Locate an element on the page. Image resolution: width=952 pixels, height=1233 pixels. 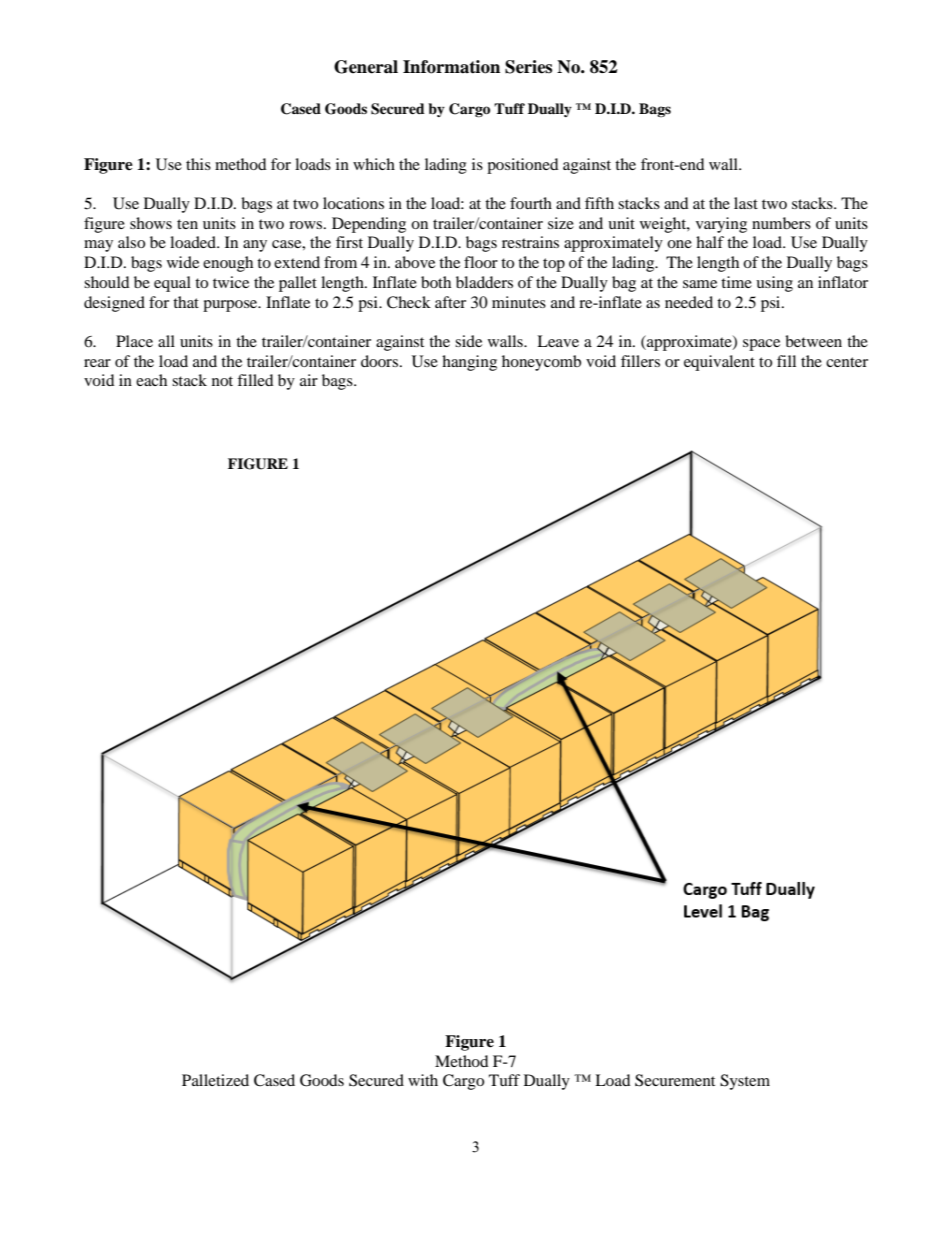
honeycomb is located at coordinates (541, 363).
